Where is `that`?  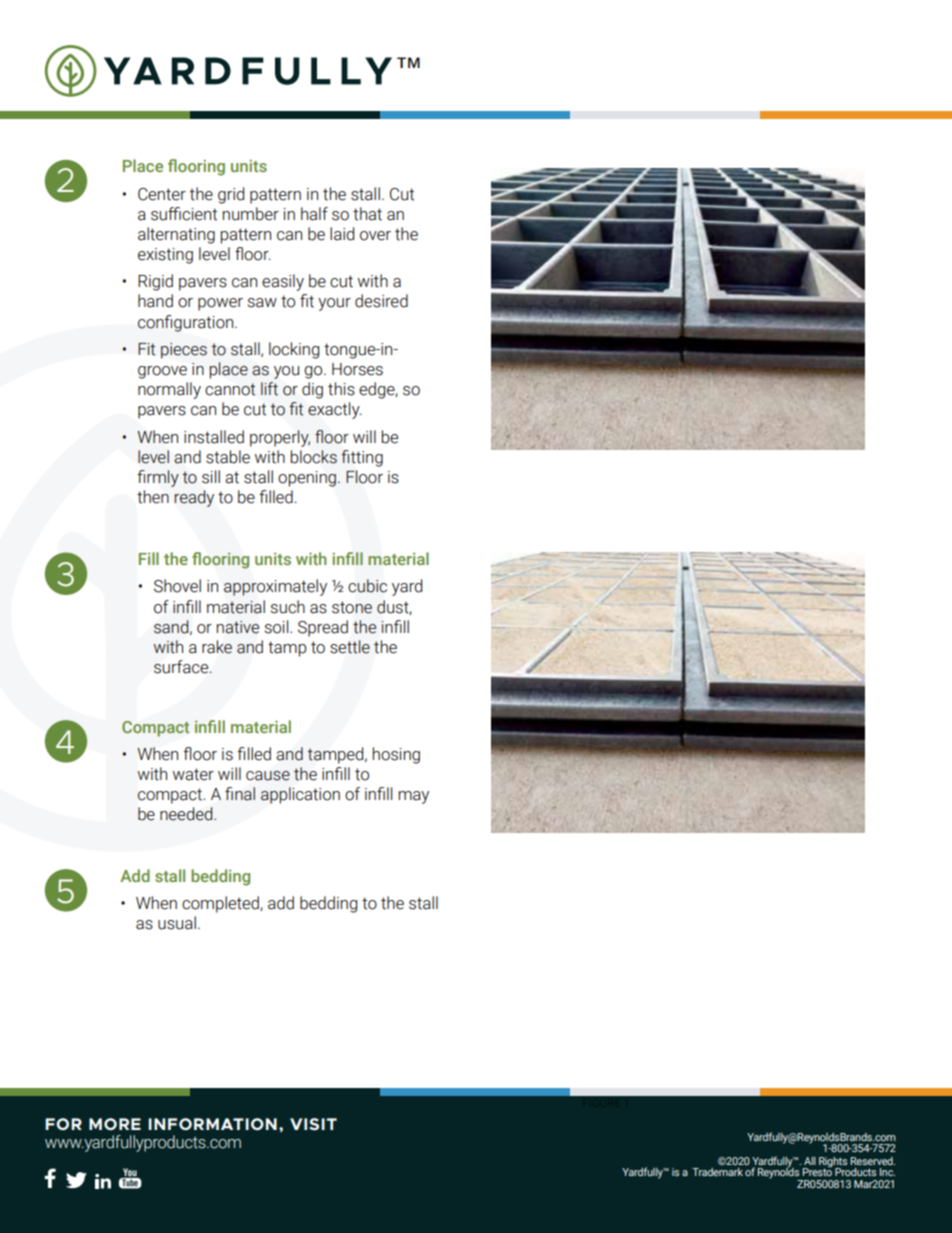
that is located at coordinates (367, 214).
